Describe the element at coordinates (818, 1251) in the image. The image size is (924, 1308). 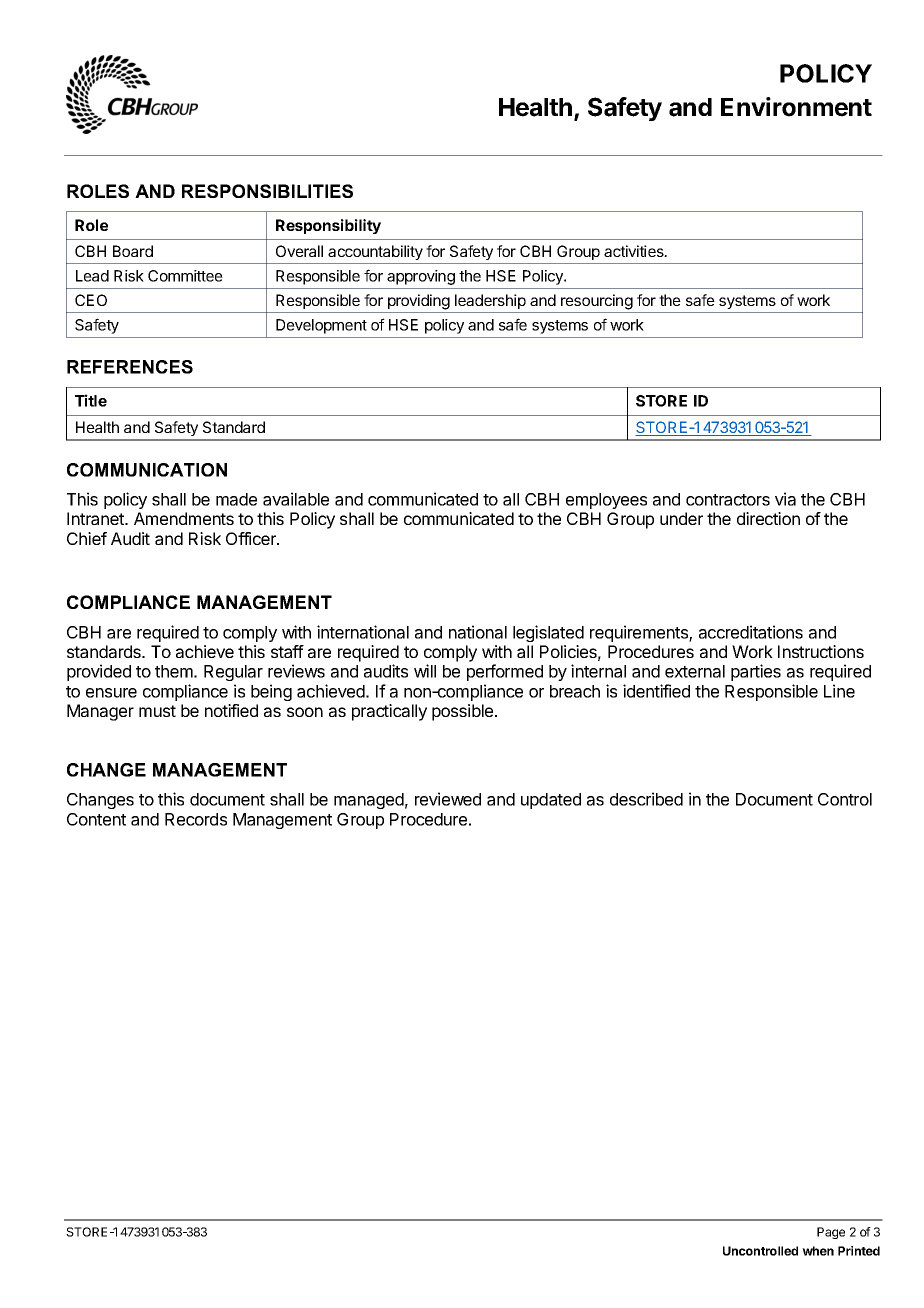
I see `when` at that location.
